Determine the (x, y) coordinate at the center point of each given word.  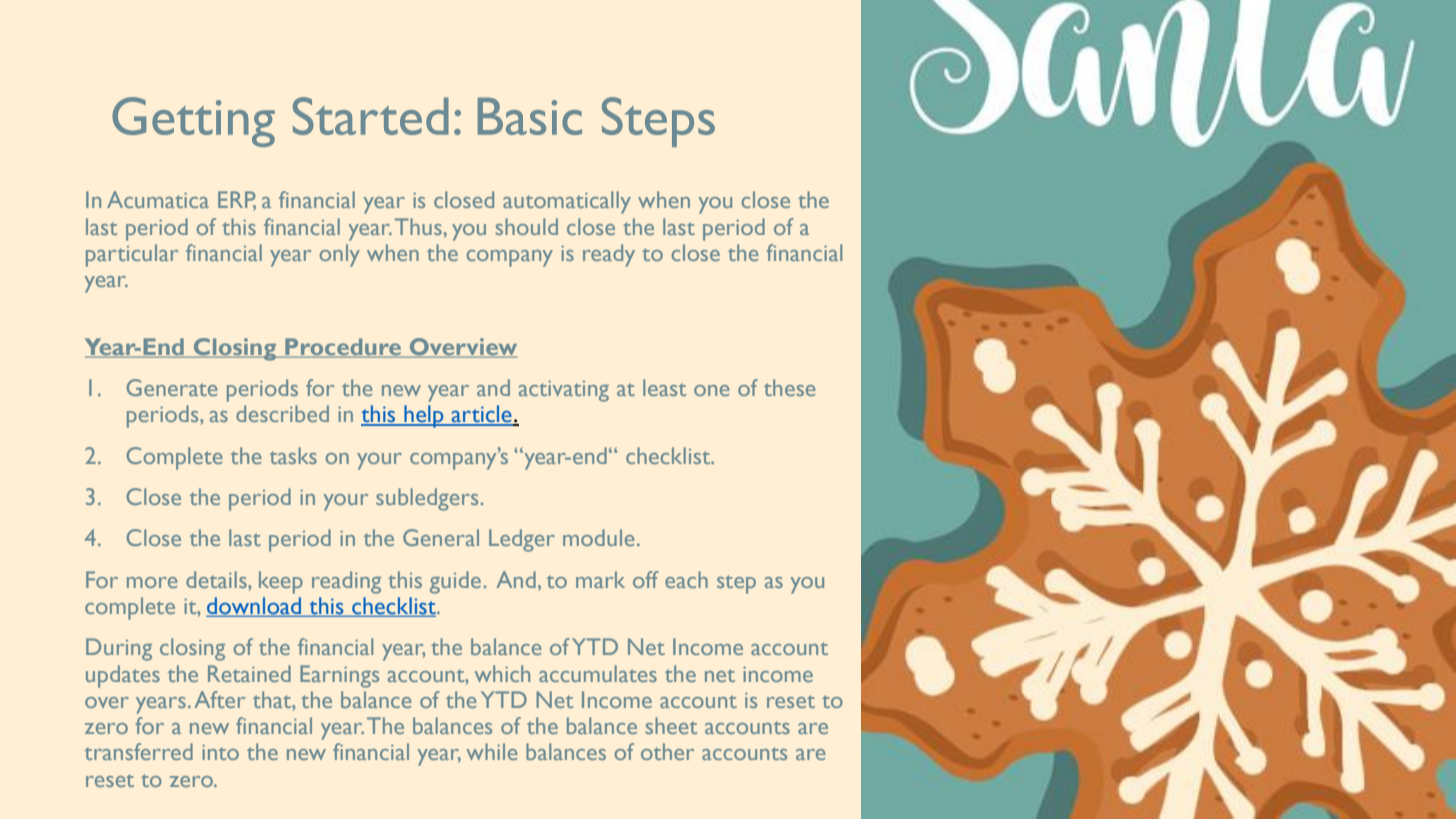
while (492, 751)
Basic (530, 116)
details (217, 579)
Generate (172, 387)
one (712, 390)
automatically (567, 202)
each (686, 579)
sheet (671, 725)
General (441, 537)
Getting (193, 122)
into (220, 752)
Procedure (343, 347)
